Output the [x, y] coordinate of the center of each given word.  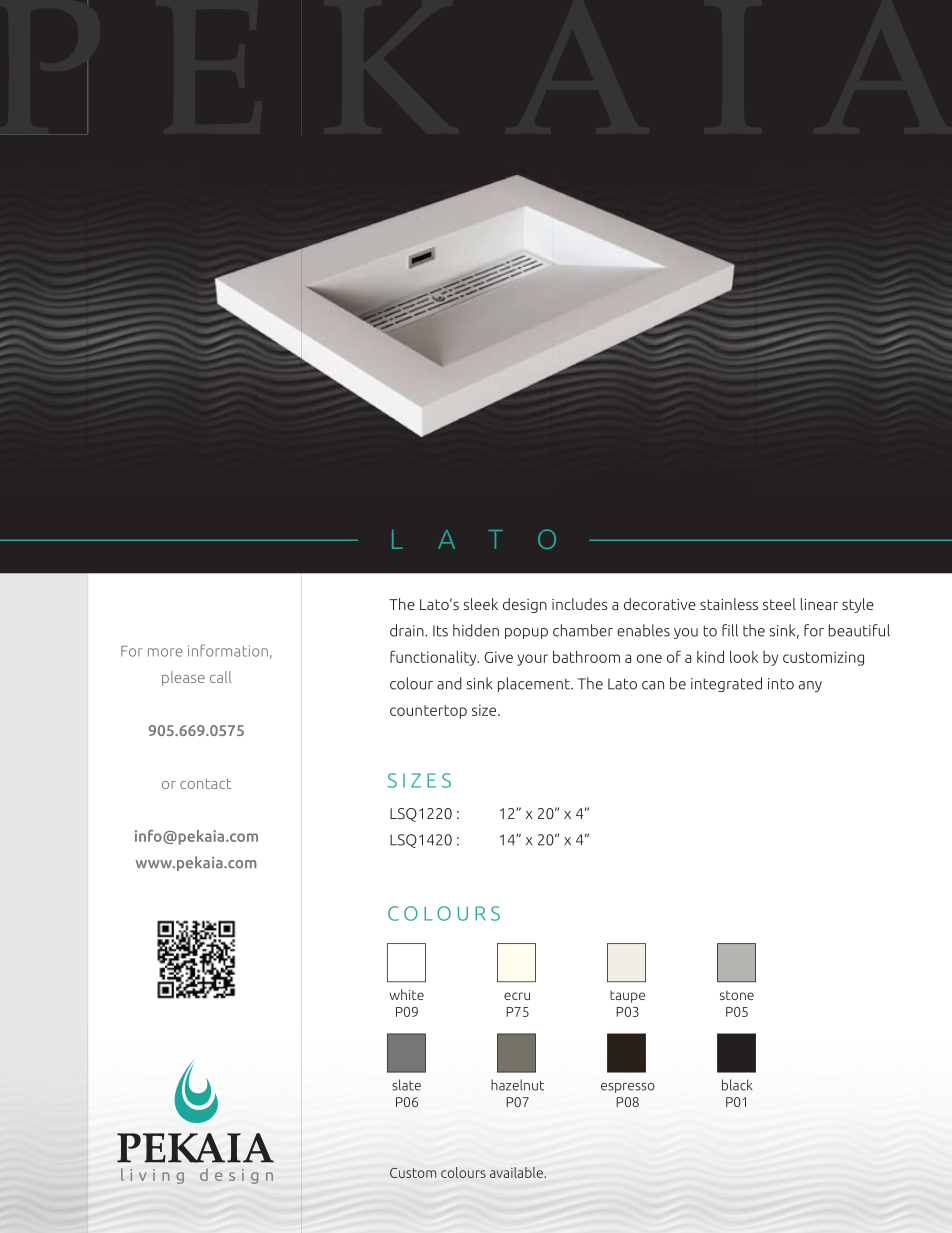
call [220, 677]
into [781, 684]
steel [779, 604]
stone [737, 995]
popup [526, 633]
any [810, 686]
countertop [428, 712]
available [517, 1172]
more [165, 652]
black [737, 1085]
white [406, 994]
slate [406, 1085]
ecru [517, 996]
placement [535, 684]
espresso [628, 1088]
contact [206, 783]
